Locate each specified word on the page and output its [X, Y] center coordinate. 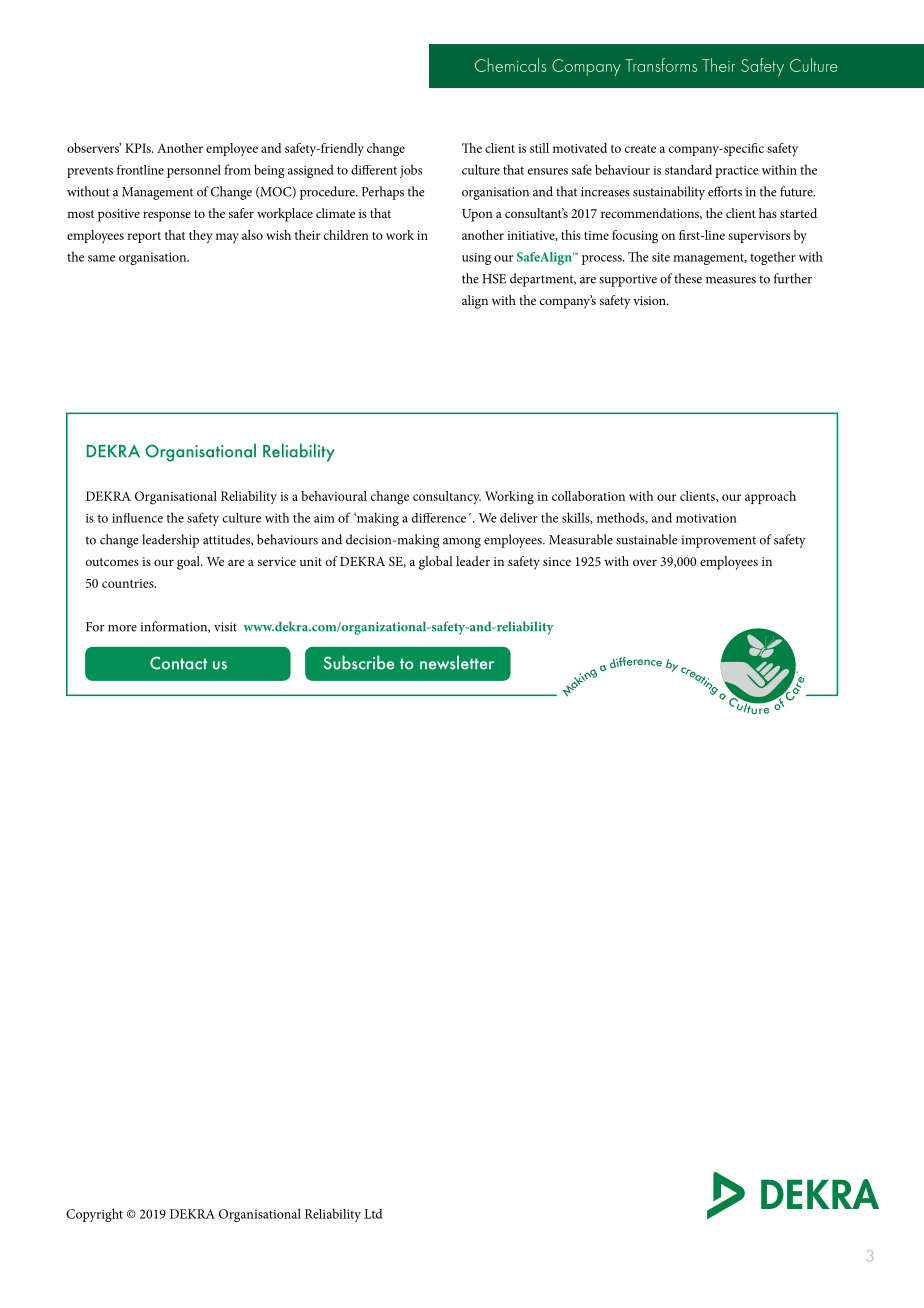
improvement [718, 541]
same [101, 258]
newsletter [457, 662]
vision [650, 300]
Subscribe [359, 662]
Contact [178, 663]
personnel [194, 171]
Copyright [94, 1215]
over [645, 562]
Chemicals [511, 65]
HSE [494, 279]
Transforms [661, 65]
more [122, 628]
